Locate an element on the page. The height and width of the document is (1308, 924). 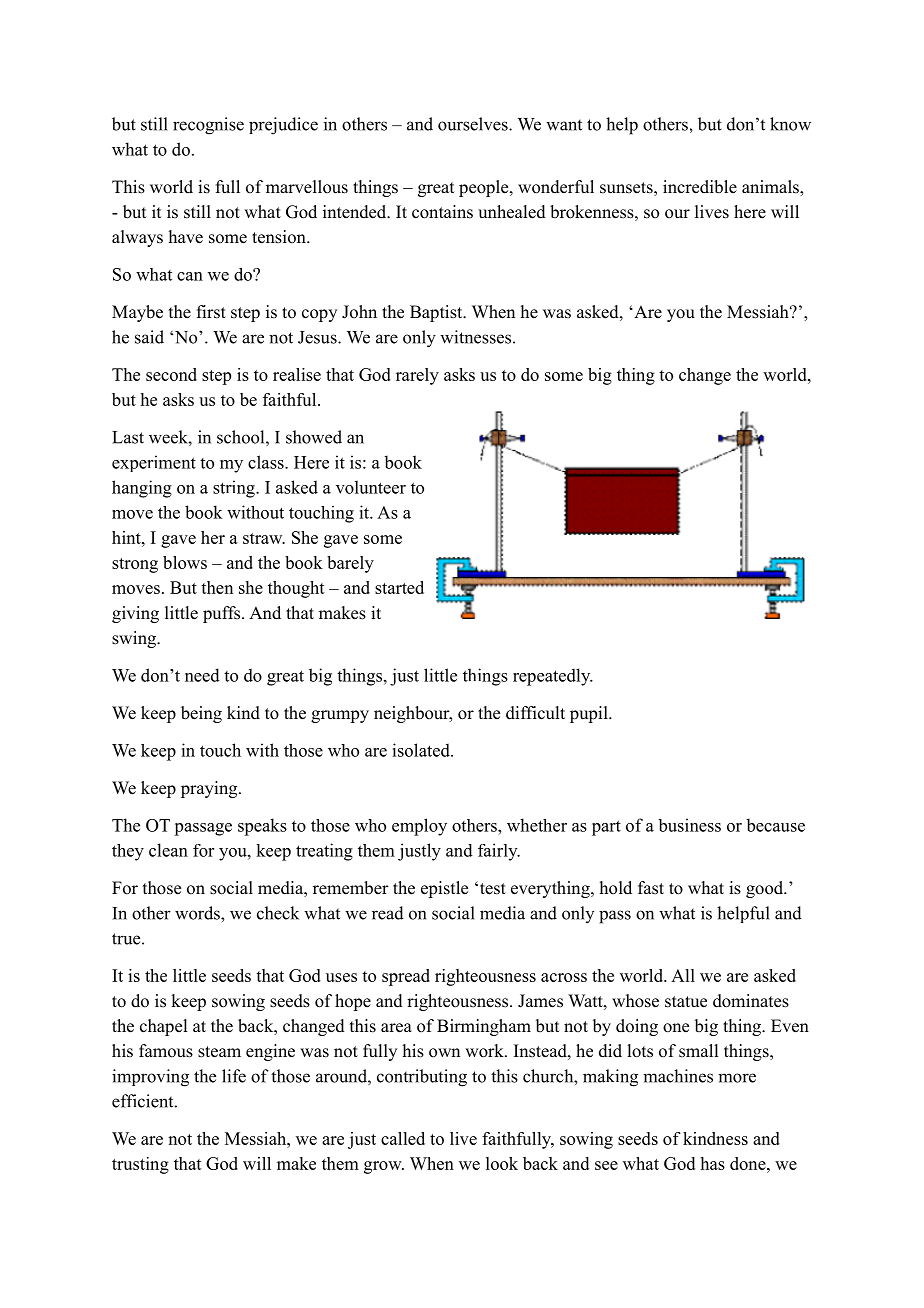
business is located at coordinates (689, 825).
